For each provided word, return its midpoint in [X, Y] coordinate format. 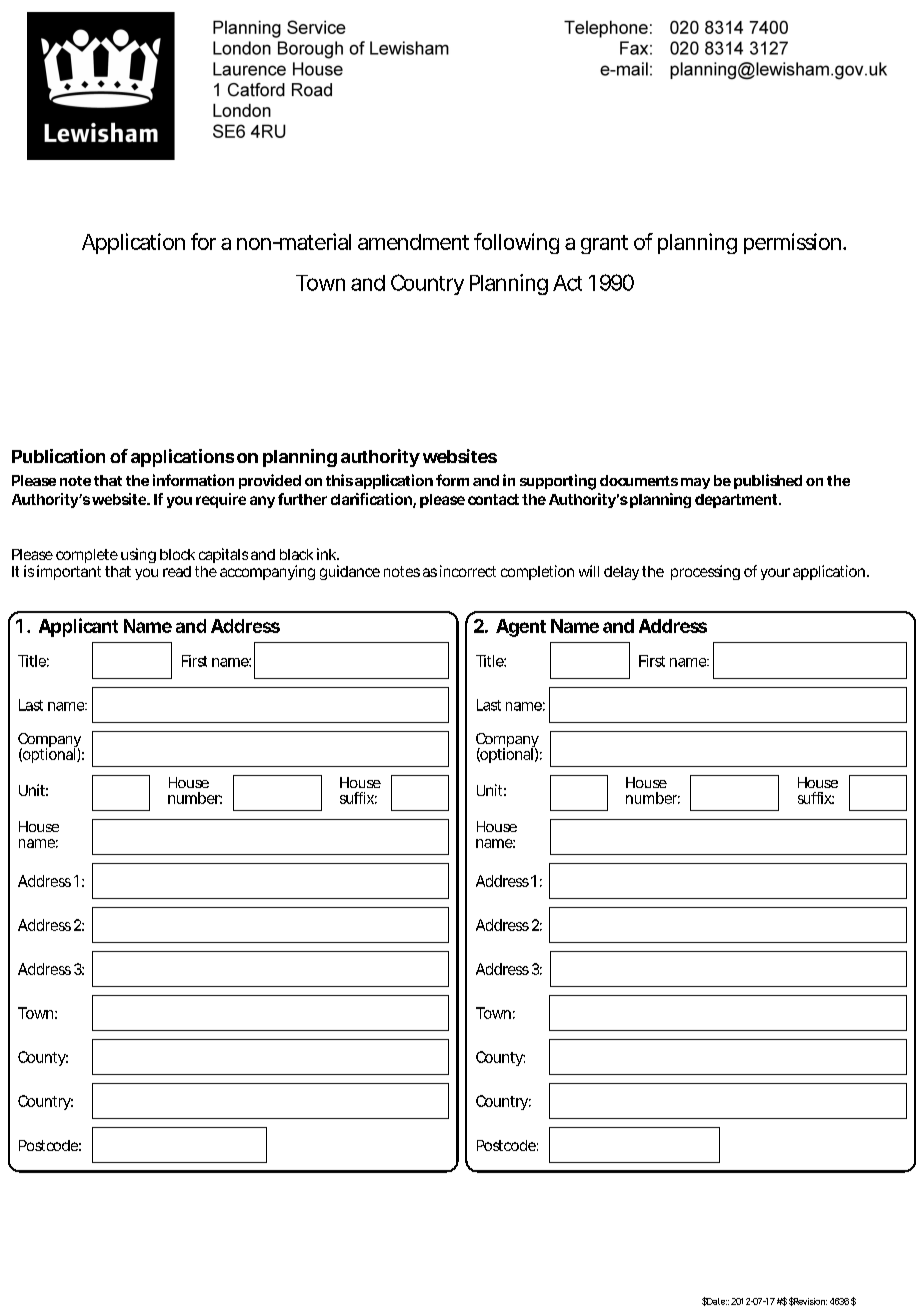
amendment [413, 242]
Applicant [78, 627]
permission [792, 243]
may [695, 483]
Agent [521, 628]
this [339, 480]
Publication [58, 456]
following [516, 243]
